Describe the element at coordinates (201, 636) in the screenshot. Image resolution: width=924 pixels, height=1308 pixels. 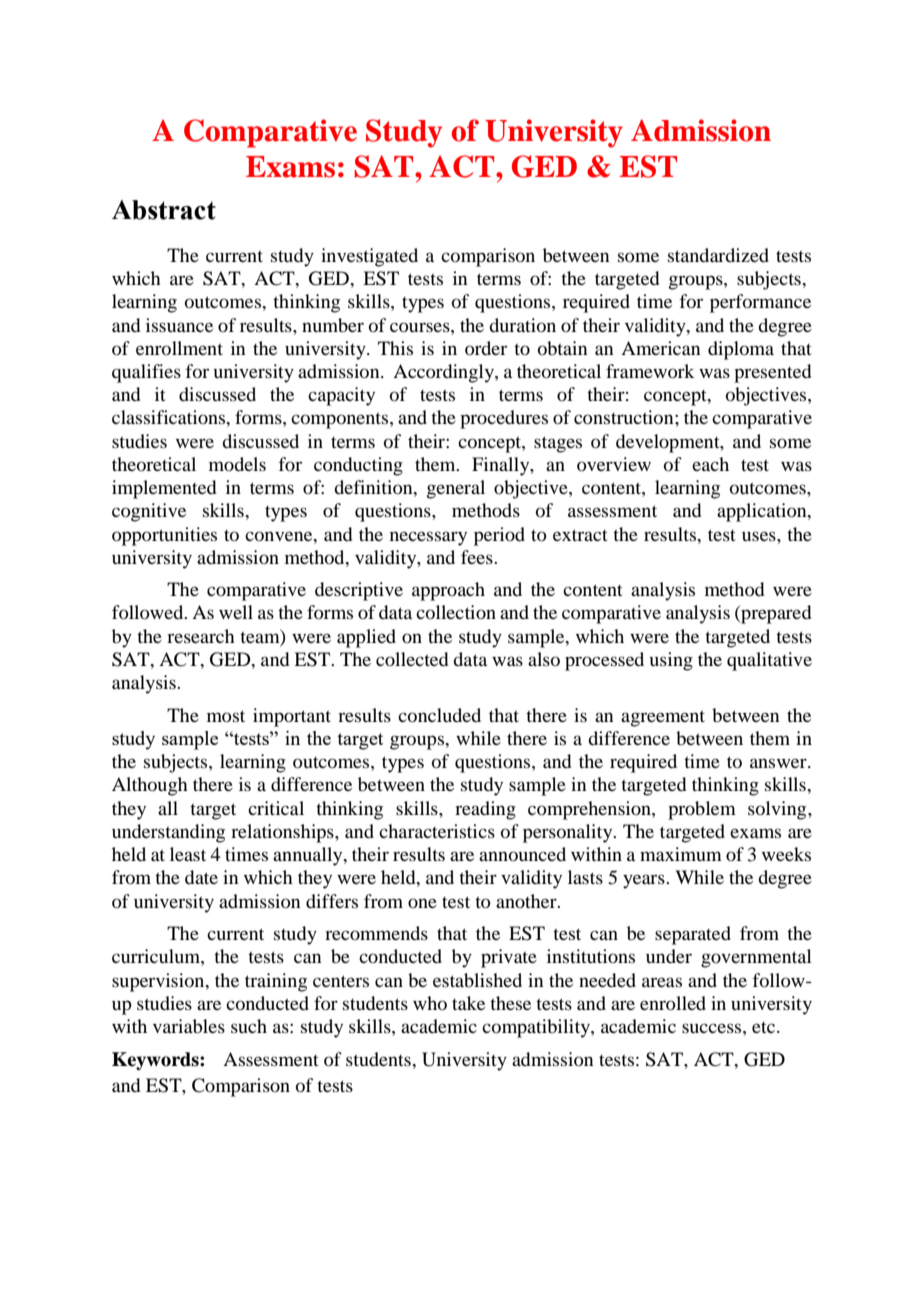
I see `research` at that location.
